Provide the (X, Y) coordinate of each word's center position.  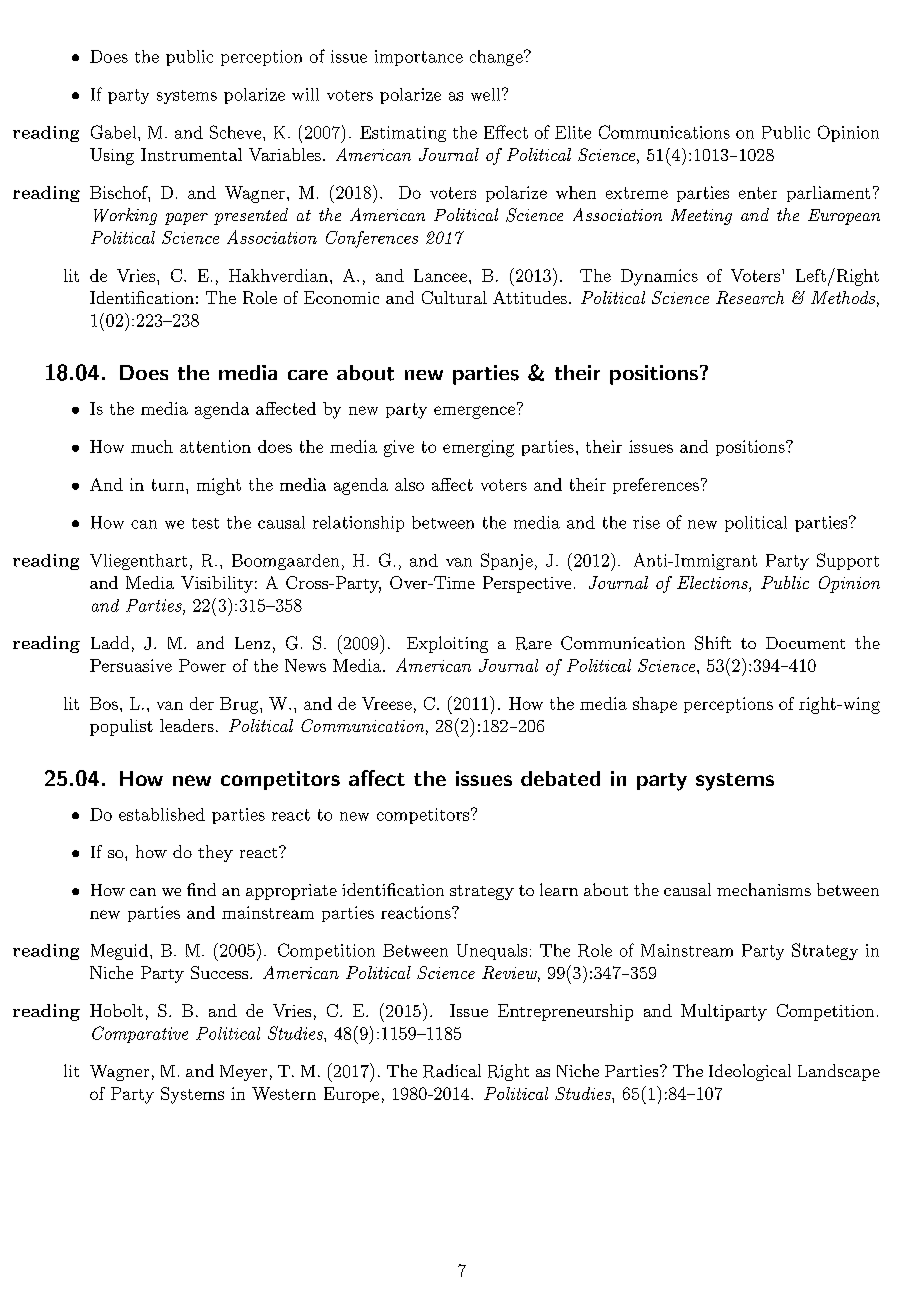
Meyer (243, 1073)
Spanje (507, 561)
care (308, 375)
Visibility (217, 584)
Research (750, 297)
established (162, 814)
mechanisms (764, 889)
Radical (452, 1071)
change (497, 58)
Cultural (454, 297)
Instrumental (191, 154)
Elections (713, 584)
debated (560, 778)
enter (758, 193)
